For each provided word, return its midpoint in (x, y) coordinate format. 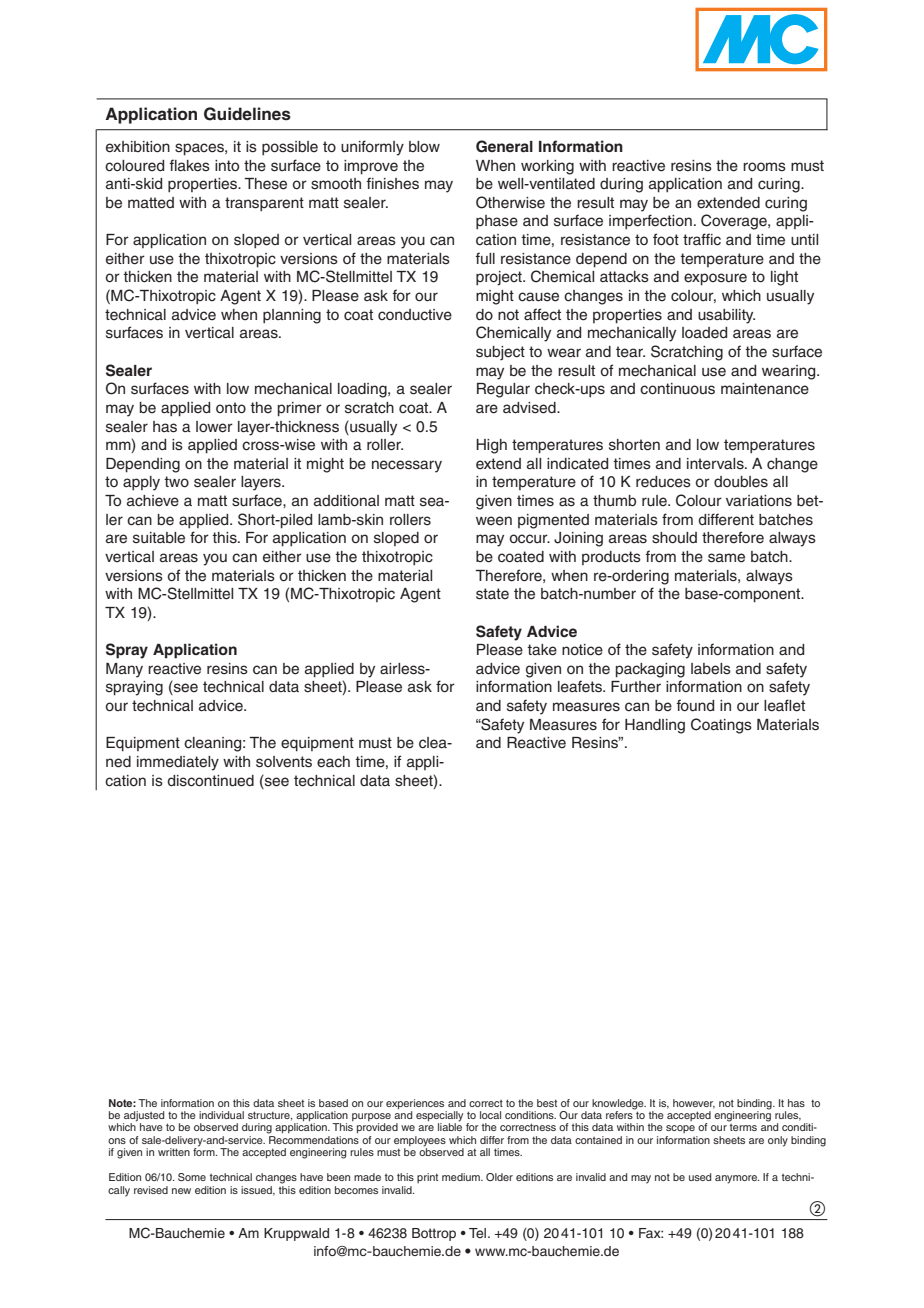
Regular (503, 390)
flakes (189, 165)
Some (192, 1177)
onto (231, 407)
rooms (764, 167)
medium (462, 1177)
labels (711, 669)
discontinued (210, 781)
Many (124, 670)
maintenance (765, 389)
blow (424, 146)
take (542, 650)
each (333, 762)
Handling (655, 726)
